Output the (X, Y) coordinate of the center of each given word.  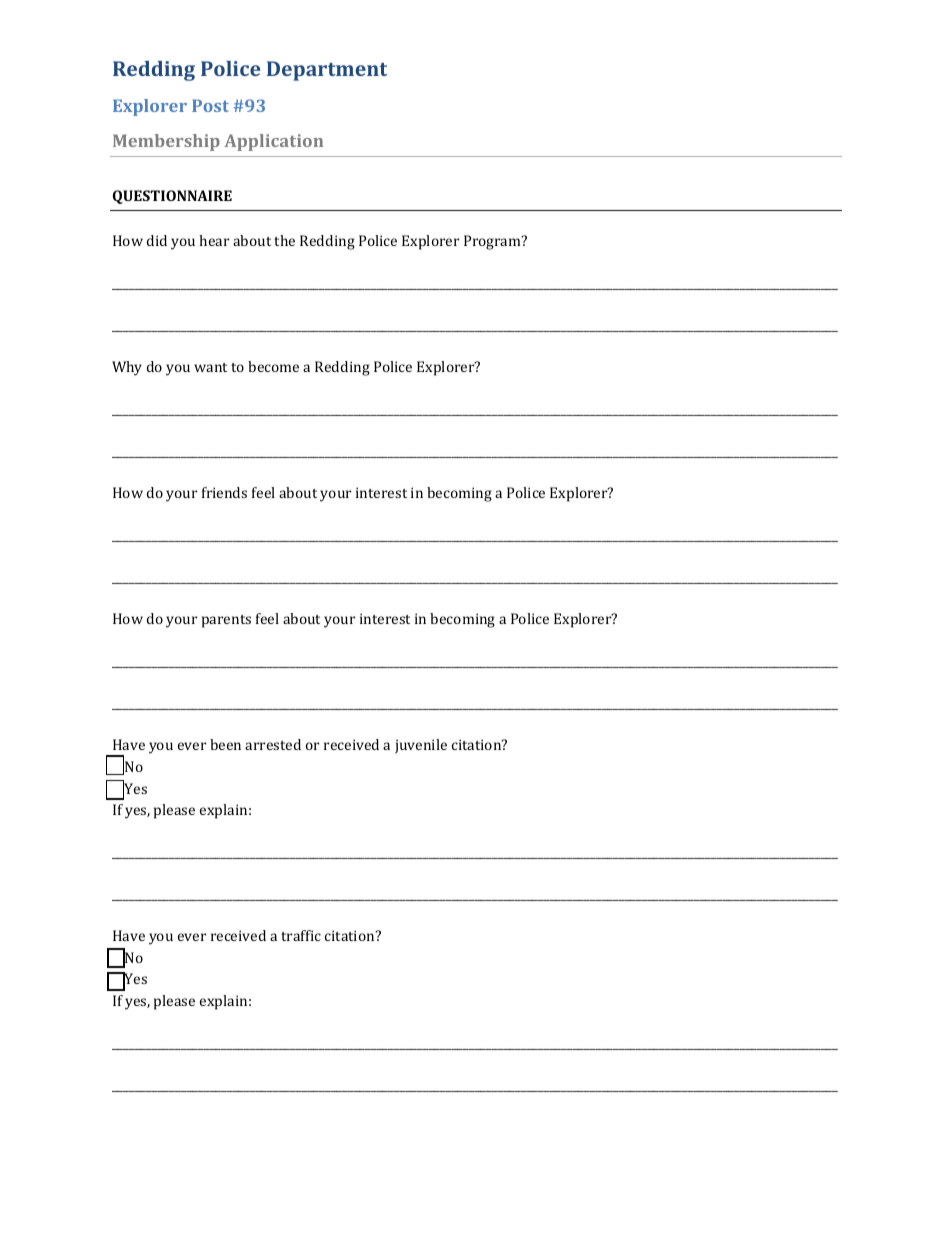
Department (327, 71)
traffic (301, 935)
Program (493, 242)
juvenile (421, 746)
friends (224, 492)
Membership (166, 142)
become (273, 366)
